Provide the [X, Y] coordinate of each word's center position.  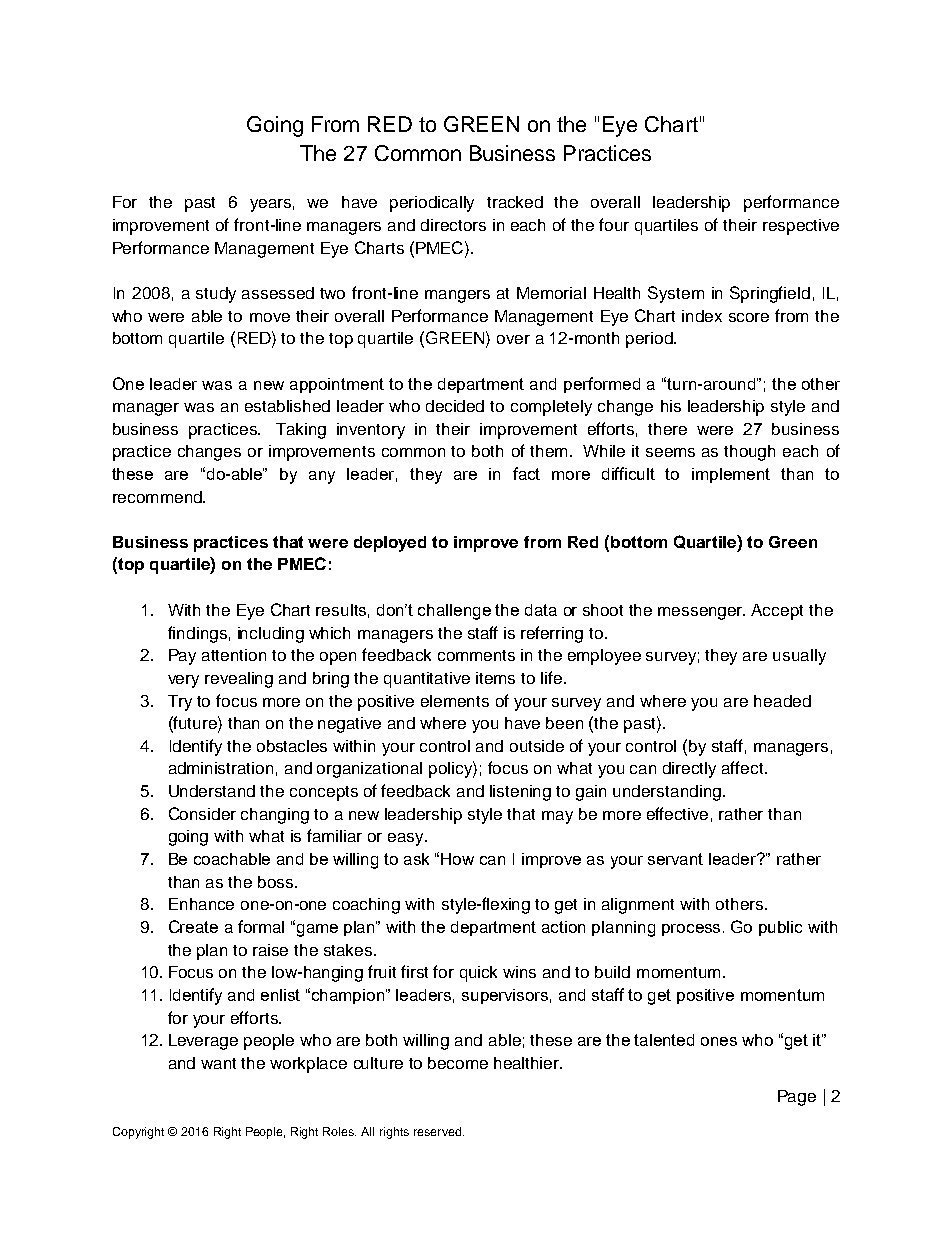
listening [520, 793]
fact [526, 473]
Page [797, 1098]
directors [453, 225]
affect [744, 767]
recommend [158, 497]
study [216, 295]
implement [731, 475]
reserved [437, 1131]
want [218, 1063]
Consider [202, 813]
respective [801, 227]
